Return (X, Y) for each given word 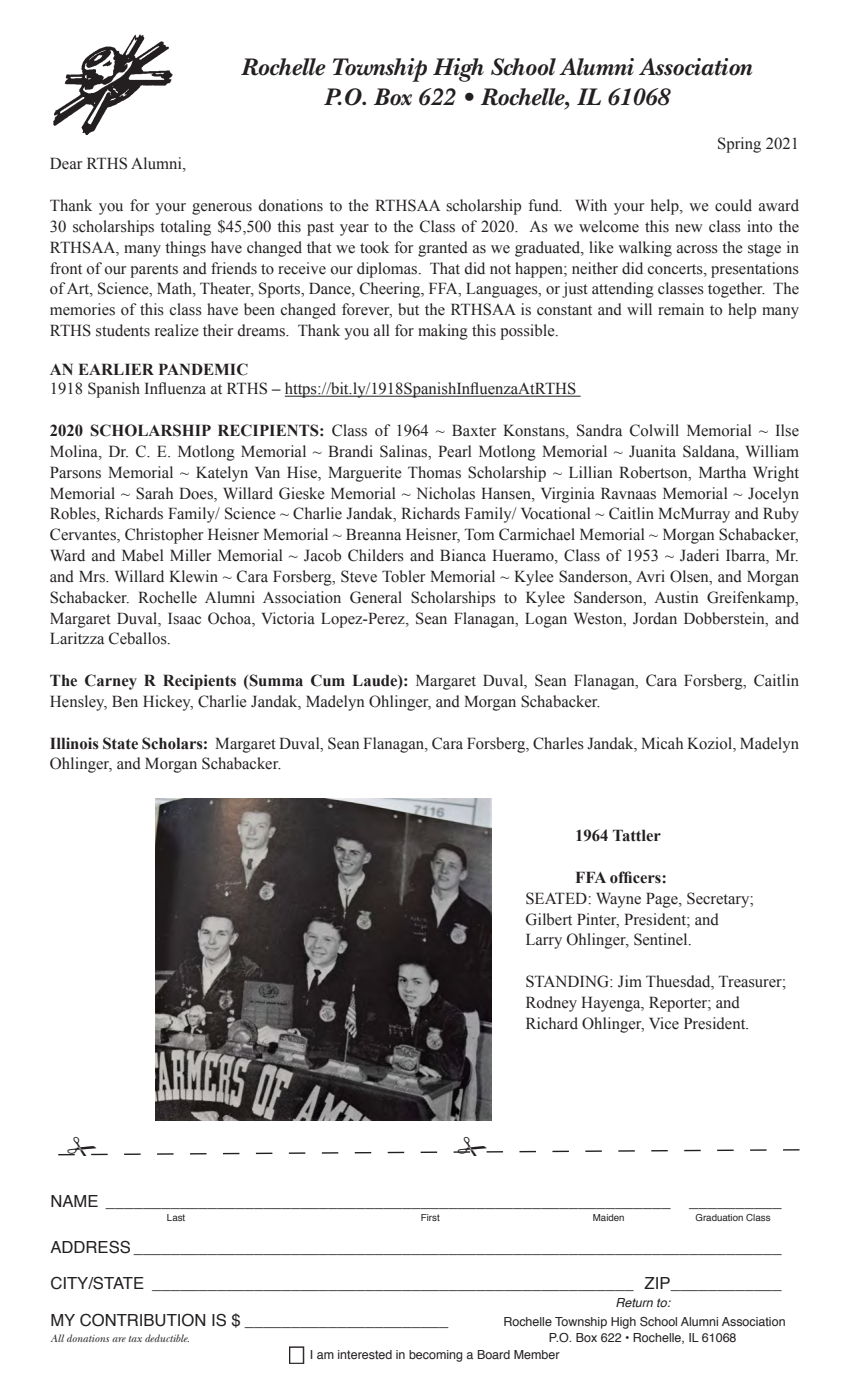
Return (634, 1302)
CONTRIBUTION (142, 1320)
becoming (435, 1356)
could (733, 205)
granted (443, 249)
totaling (185, 228)
